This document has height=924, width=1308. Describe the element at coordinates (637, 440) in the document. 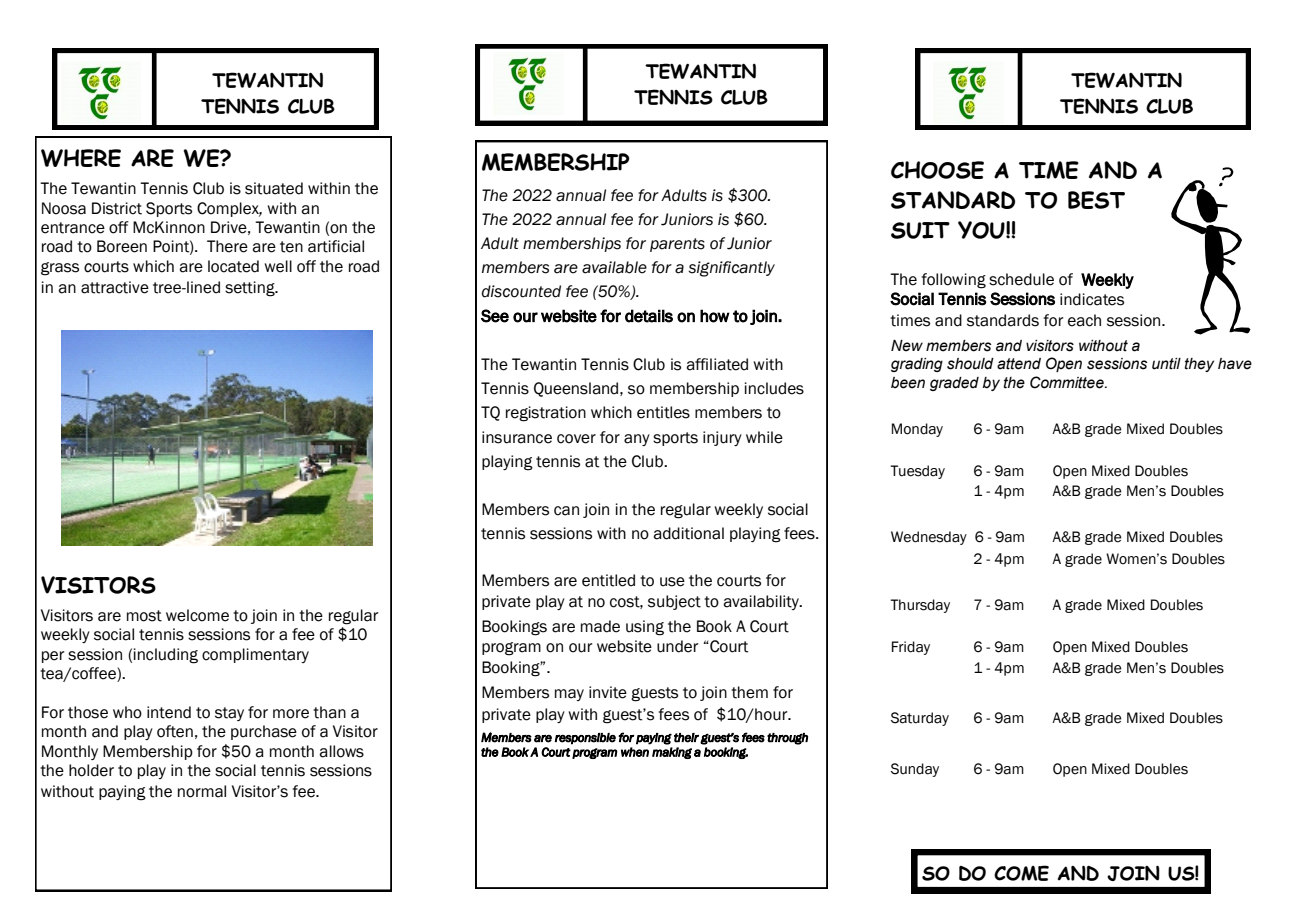

I see `any` at that location.
